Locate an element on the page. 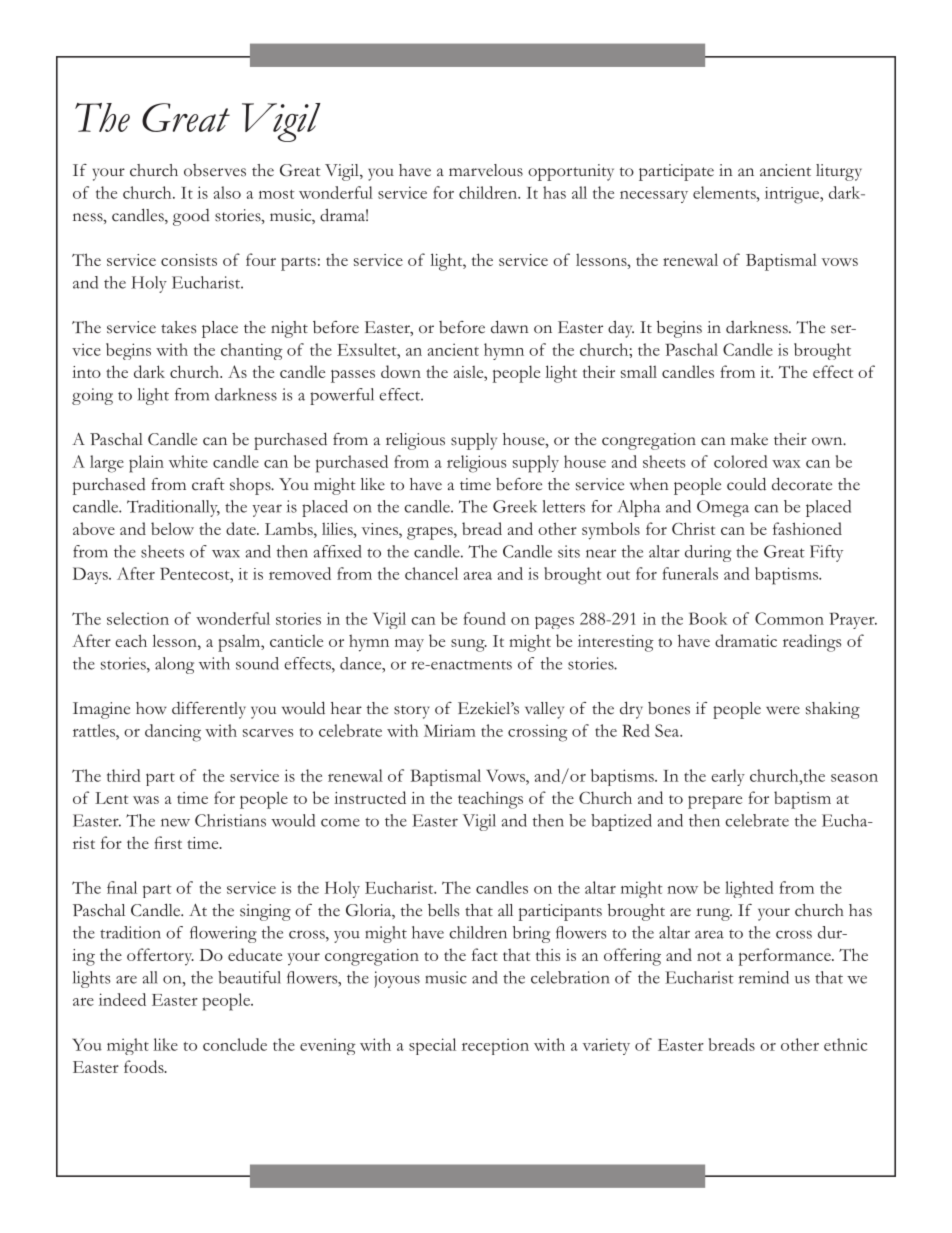 This page has width=952, height=1233. good is located at coordinates (191, 217).
